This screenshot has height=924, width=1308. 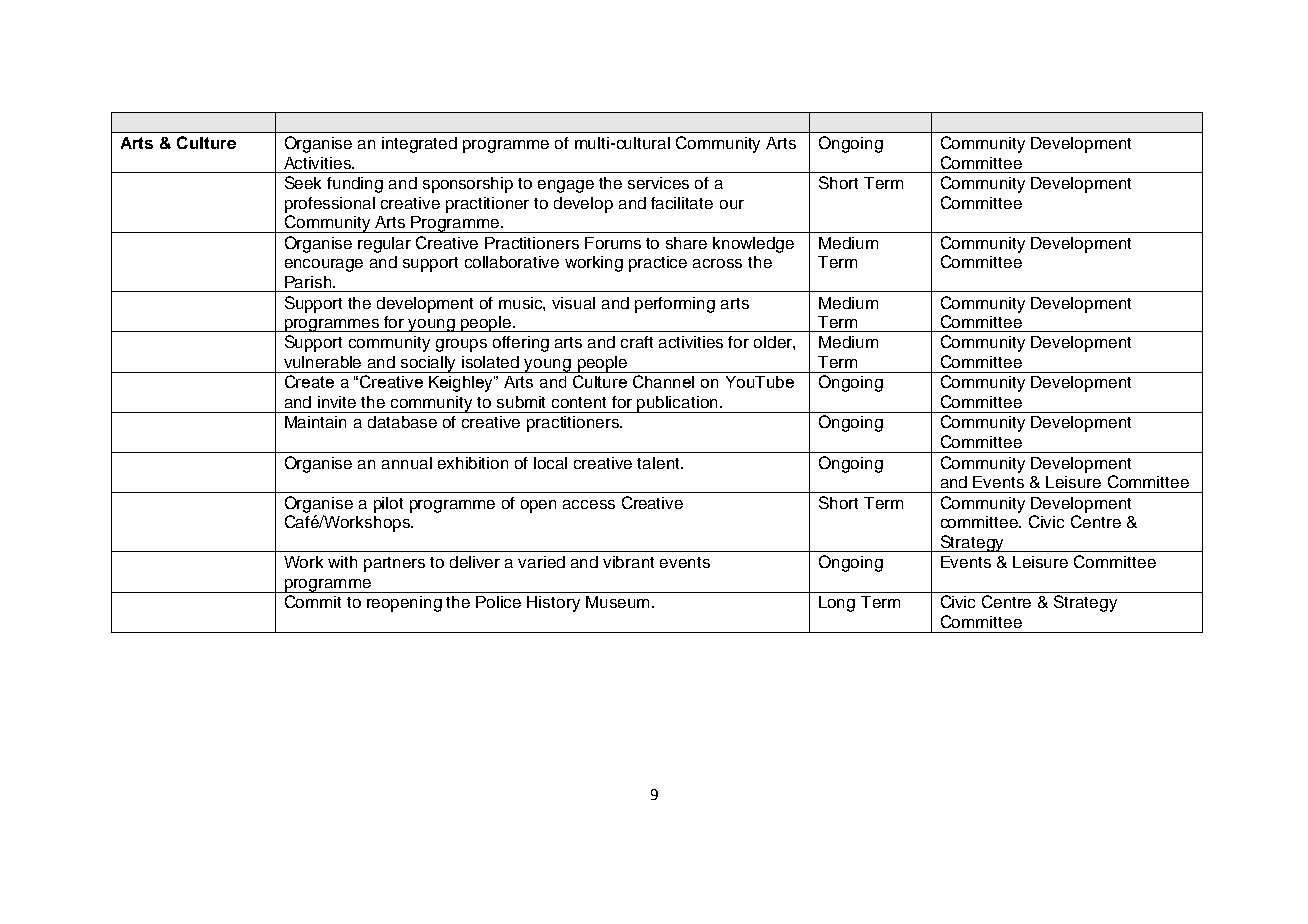 What do you see at coordinates (675, 305) in the screenshot?
I see `performing` at bounding box center [675, 305].
